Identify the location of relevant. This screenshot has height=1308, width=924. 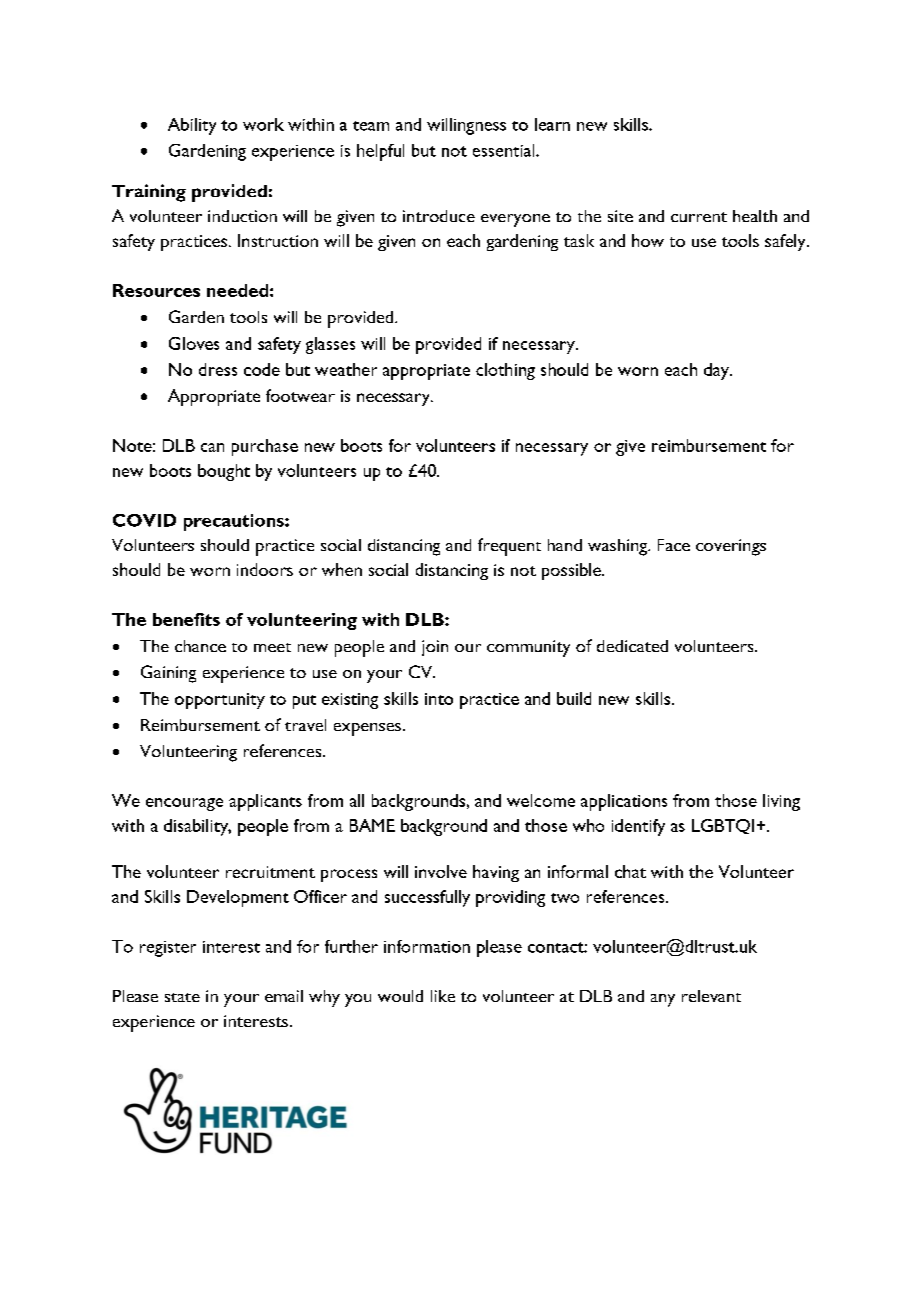
(711, 996).
